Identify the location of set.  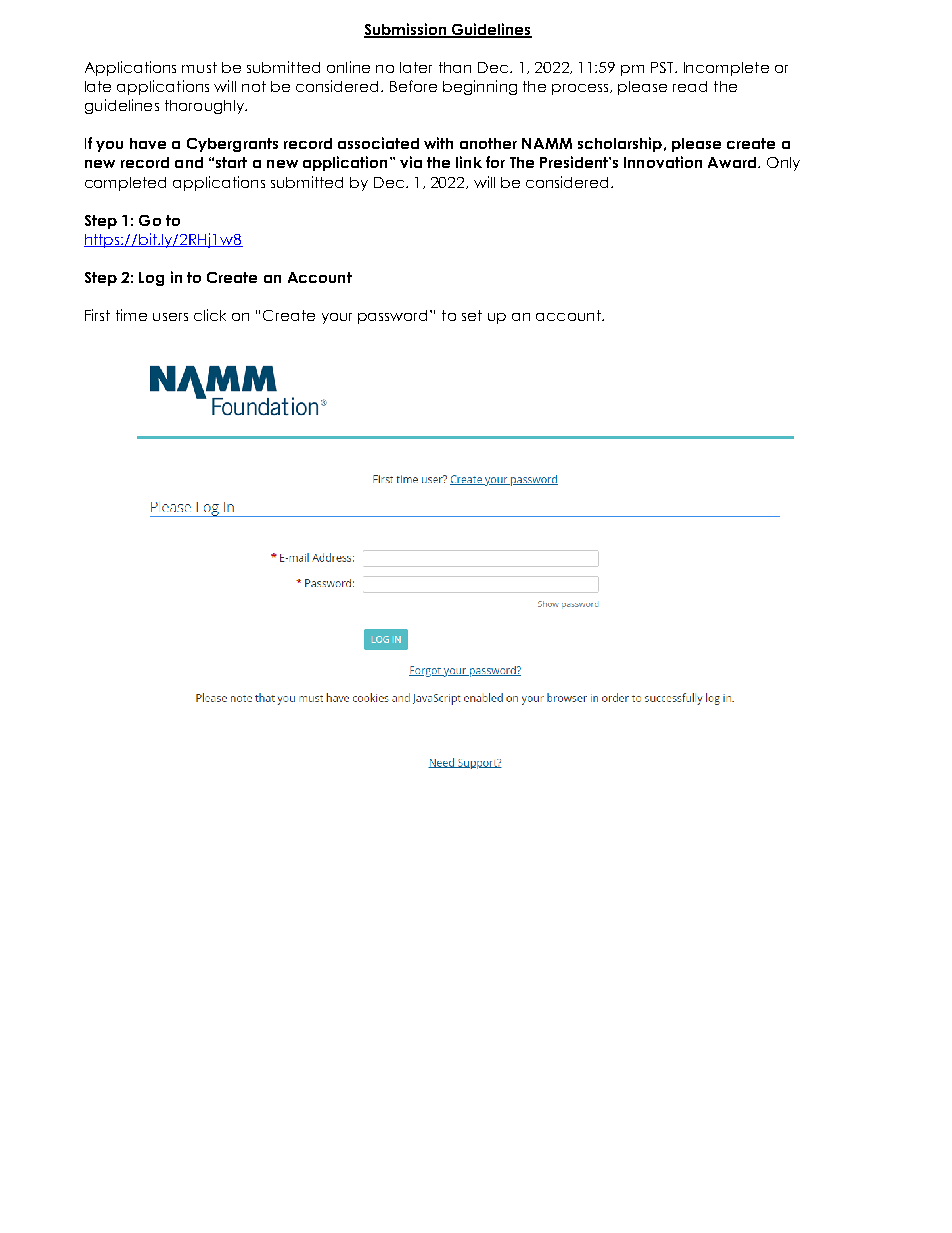
(472, 315).
